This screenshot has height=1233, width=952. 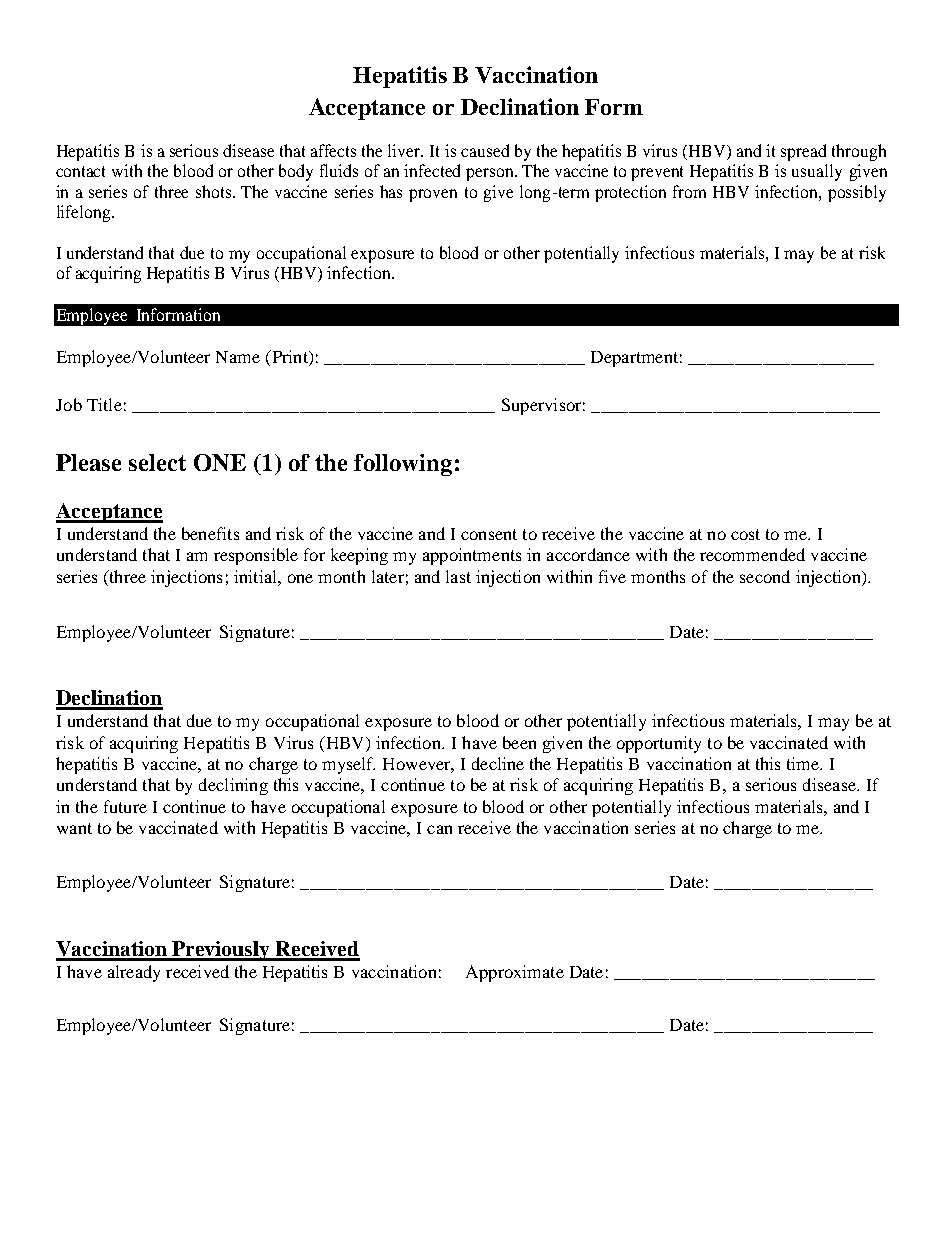 I want to click on already, so click(x=134, y=973).
